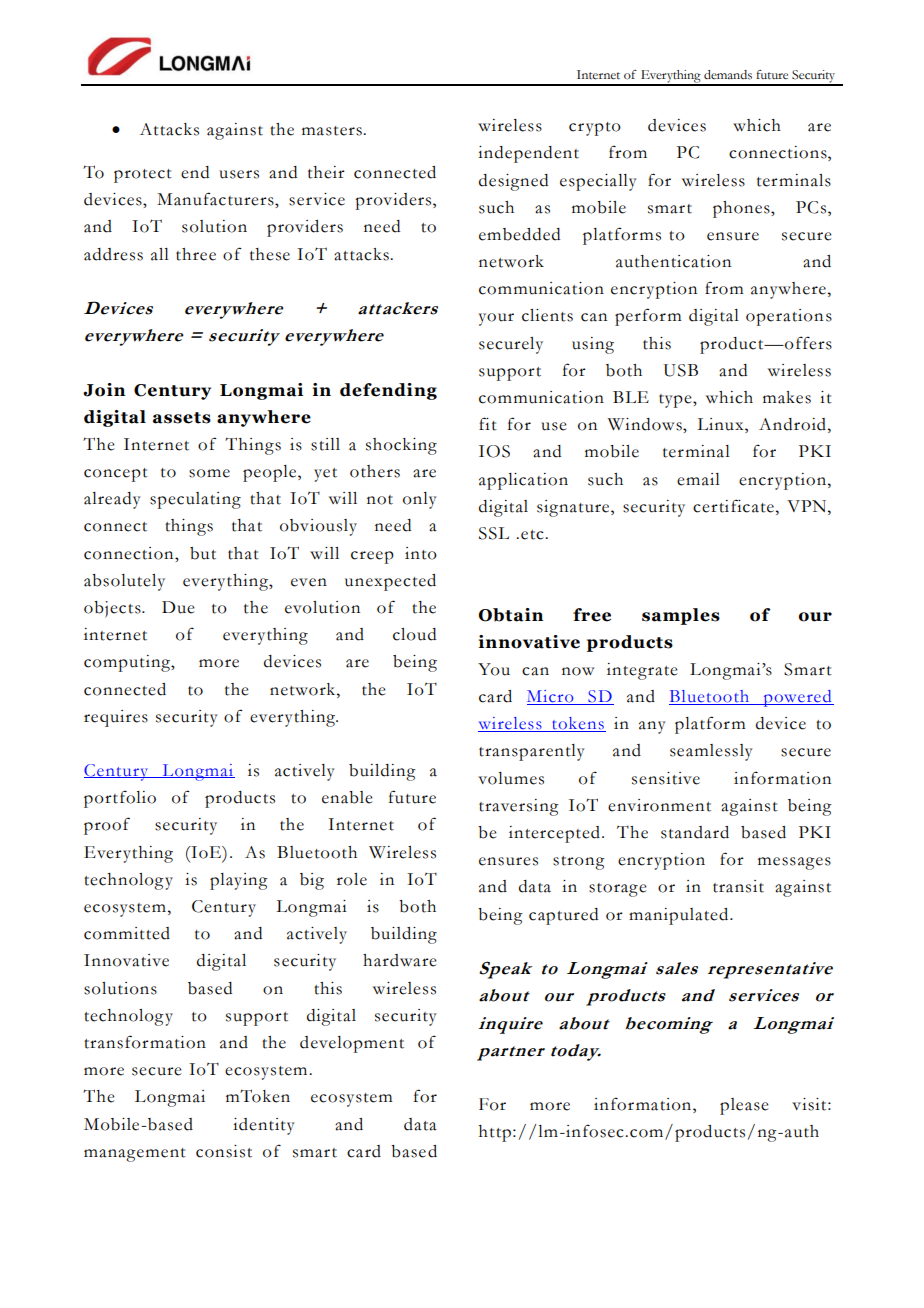 The image size is (924, 1308). What do you see at coordinates (178, 607) in the page?
I see `Due` at bounding box center [178, 607].
